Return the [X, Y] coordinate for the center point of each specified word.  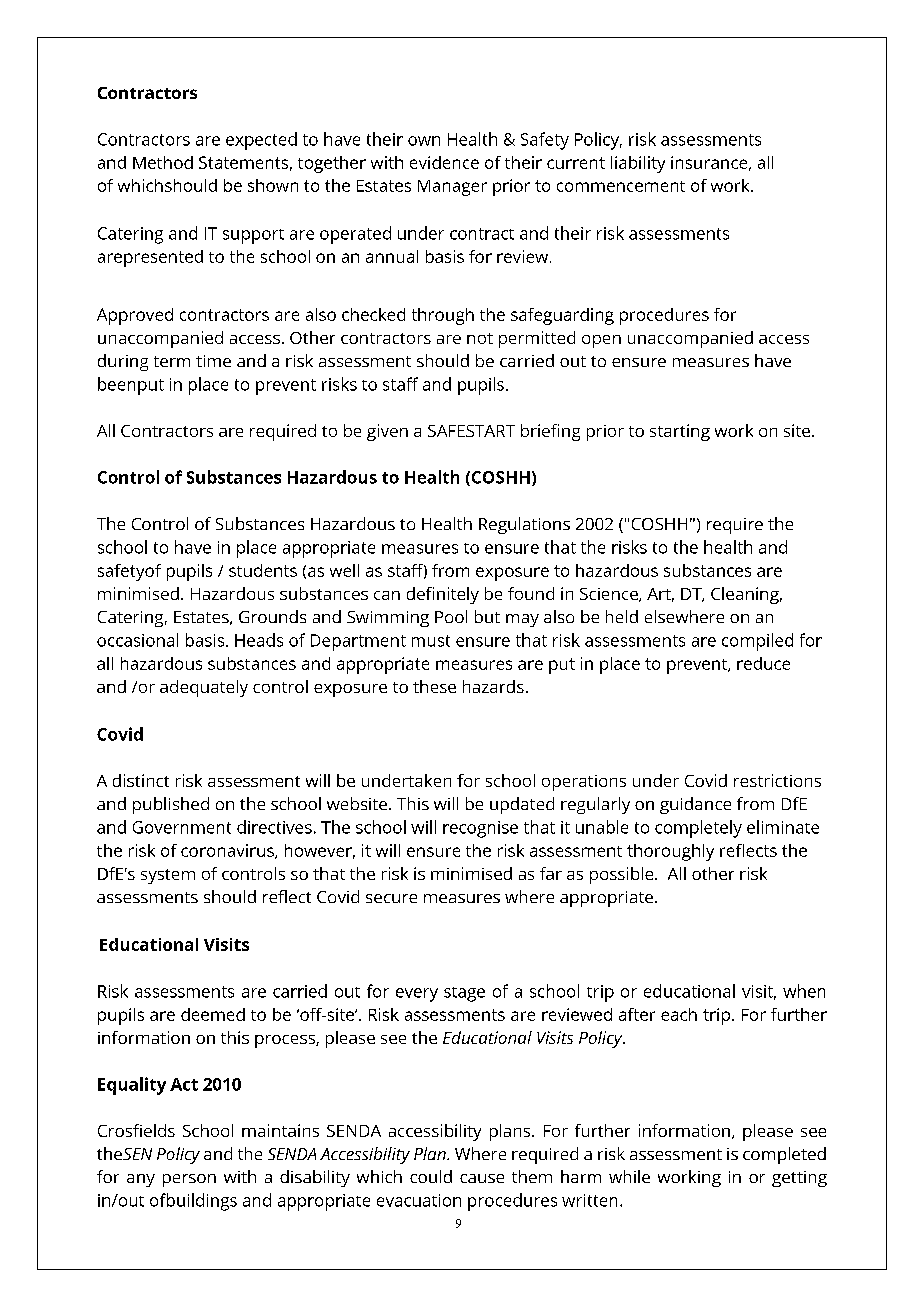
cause [482, 1178]
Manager [452, 188]
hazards [493, 686]
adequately [204, 688]
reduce [763, 663]
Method [163, 162]
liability [638, 164]
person [189, 1180]
